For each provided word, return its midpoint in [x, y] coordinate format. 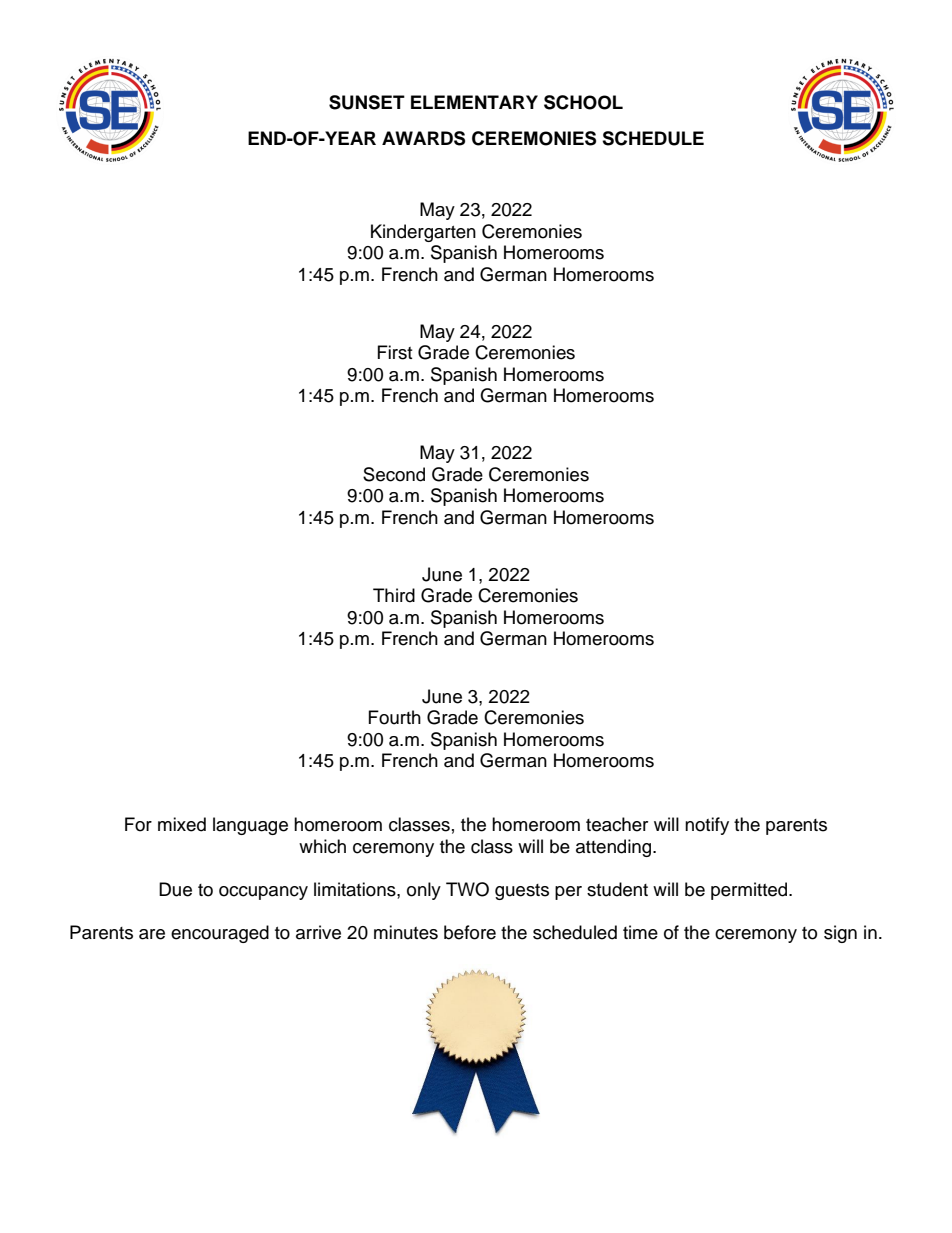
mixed [182, 824]
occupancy [263, 893]
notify [707, 826]
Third [394, 595]
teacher [617, 824]
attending [615, 848]
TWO [467, 889]
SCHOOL [583, 102]
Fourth [395, 717]
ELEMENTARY [474, 102]
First [395, 352]
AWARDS [423, 138]
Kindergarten [423, 233]
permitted [750, 891]
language [250, 826]
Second [394, 474]
